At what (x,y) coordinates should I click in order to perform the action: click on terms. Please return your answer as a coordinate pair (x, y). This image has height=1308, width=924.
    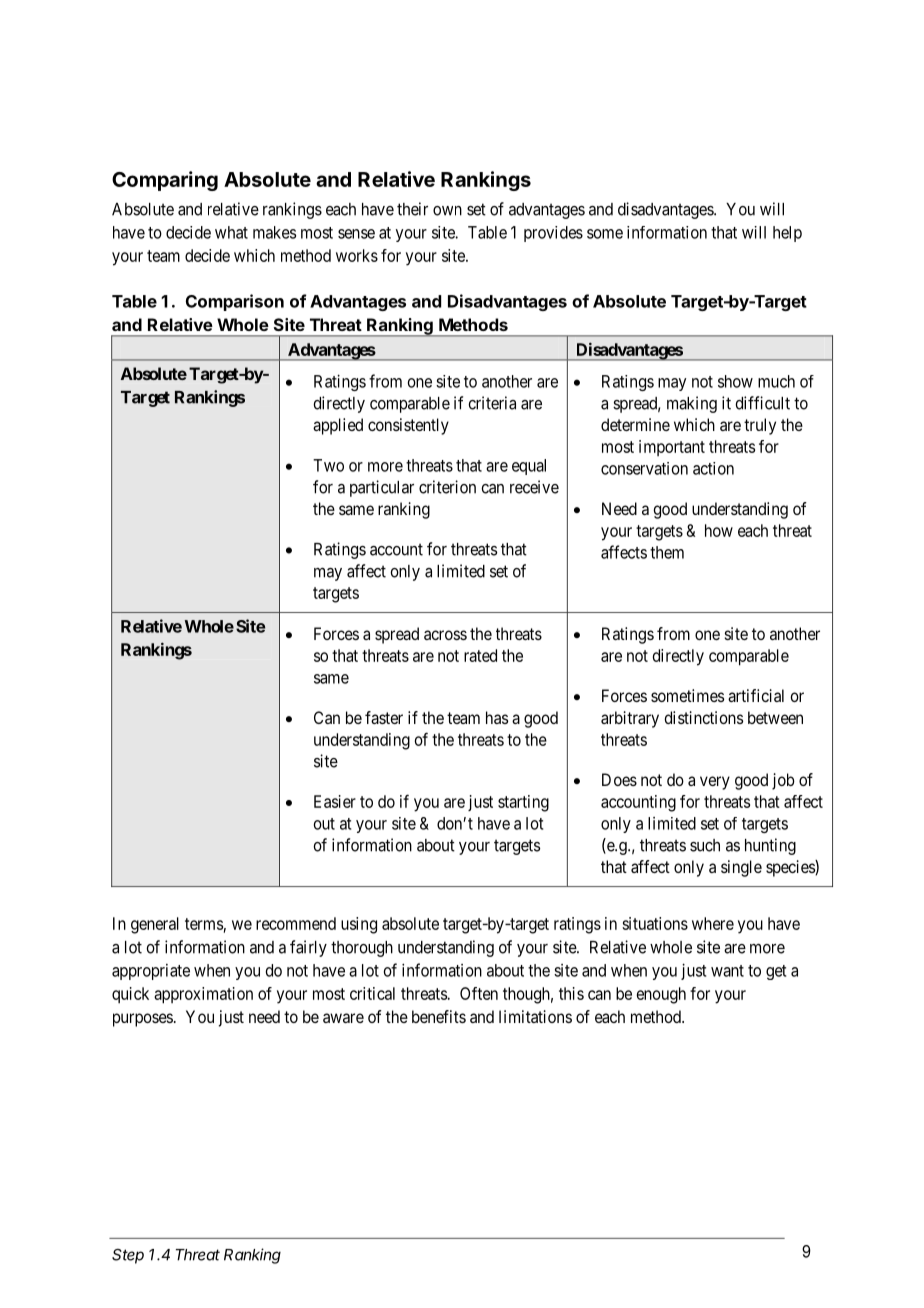
    Looking at the image, I should click on (204, 924).
